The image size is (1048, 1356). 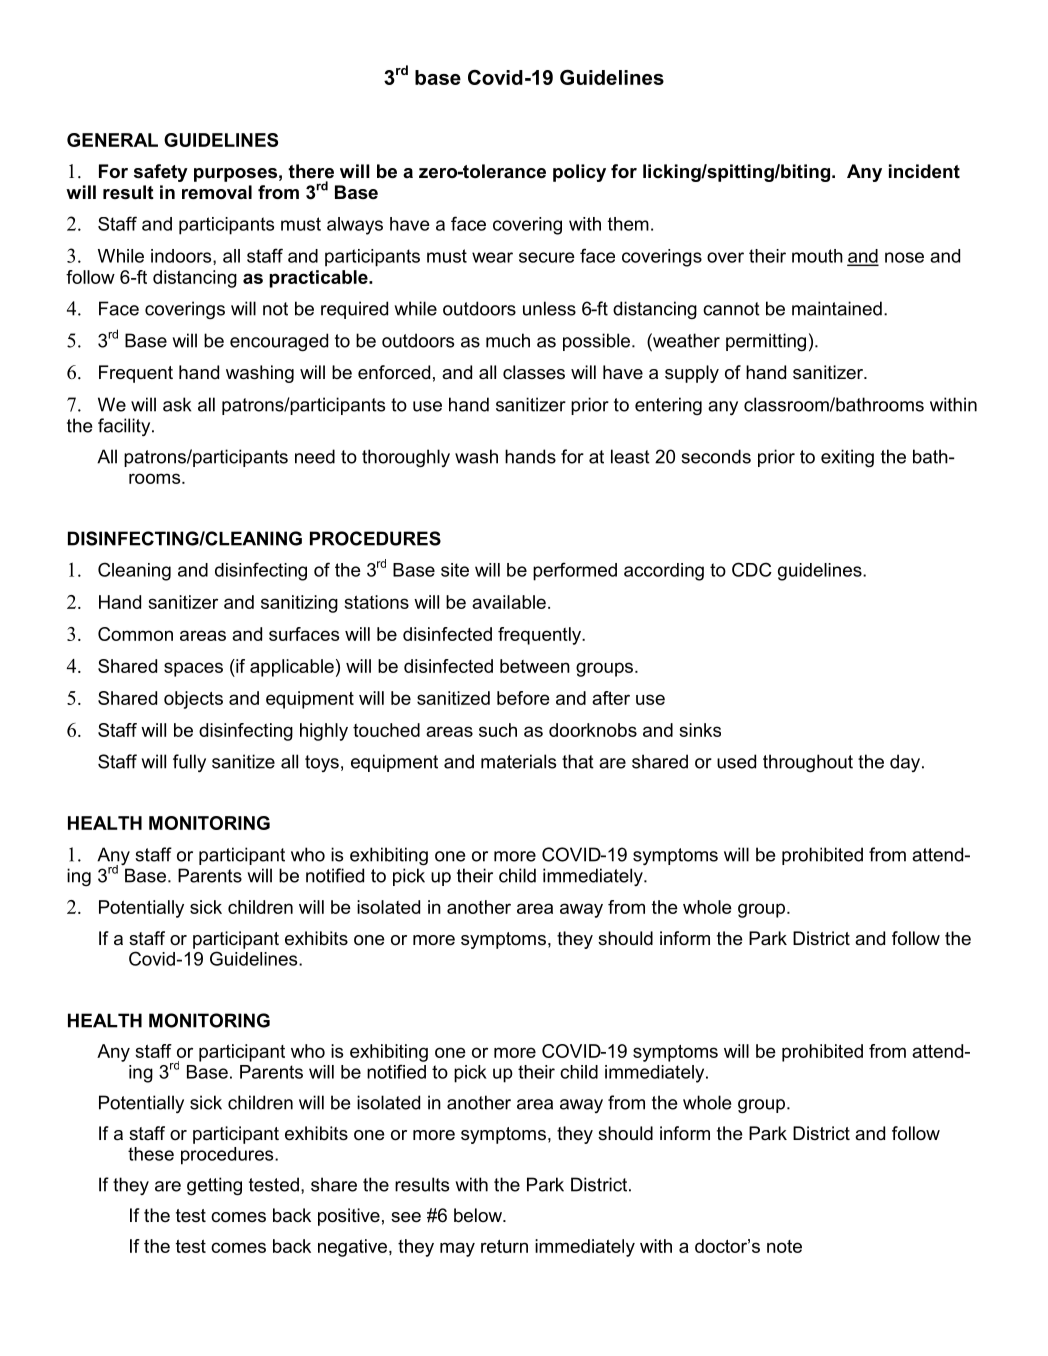 What do you see at coordinates (235, 175) in the screenshot?
I see `purposes` at bounding box center [235, 175].
